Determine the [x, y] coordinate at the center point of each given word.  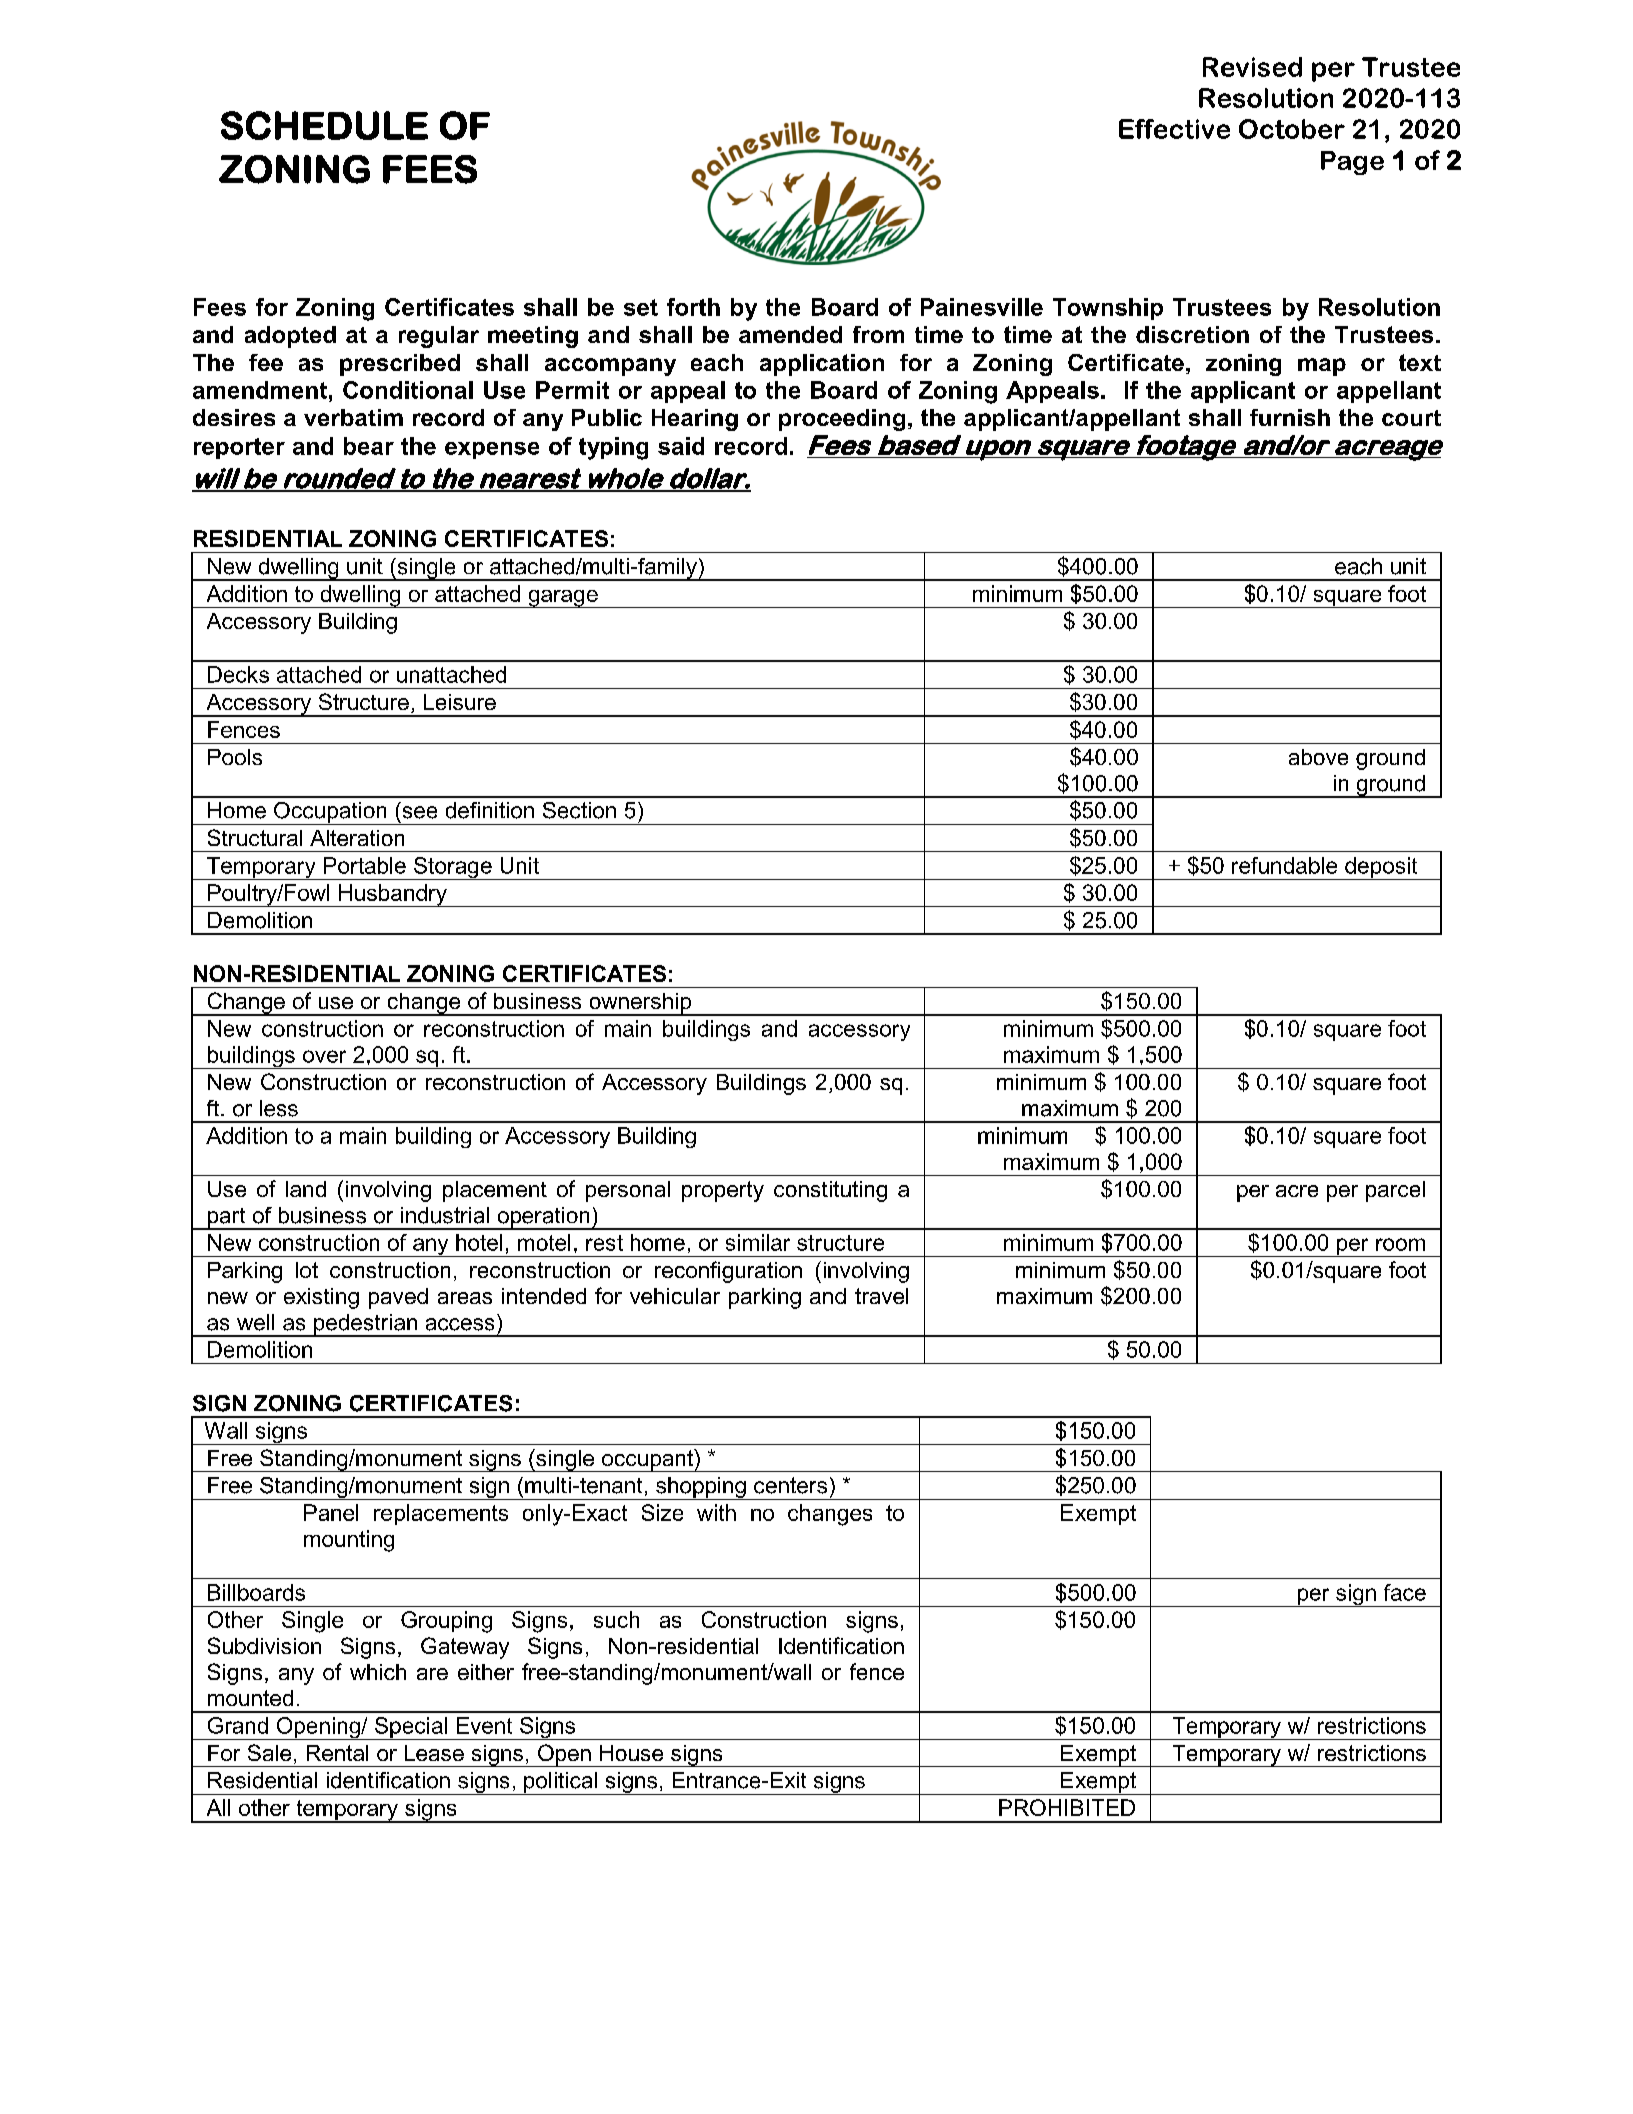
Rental [337, 1753]
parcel [1395, 1191]
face [1405, 1592]
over [324, 1056]
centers [790, 1485]
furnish [1290, 417]
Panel [331, 1512]
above [1318, 757]
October [1292, 129]
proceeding [842, 420]
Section [579, 810]
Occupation [330, 813]
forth [693, 307]
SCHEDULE [324, 125]
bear [369, 446]
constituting [830, 1191]
